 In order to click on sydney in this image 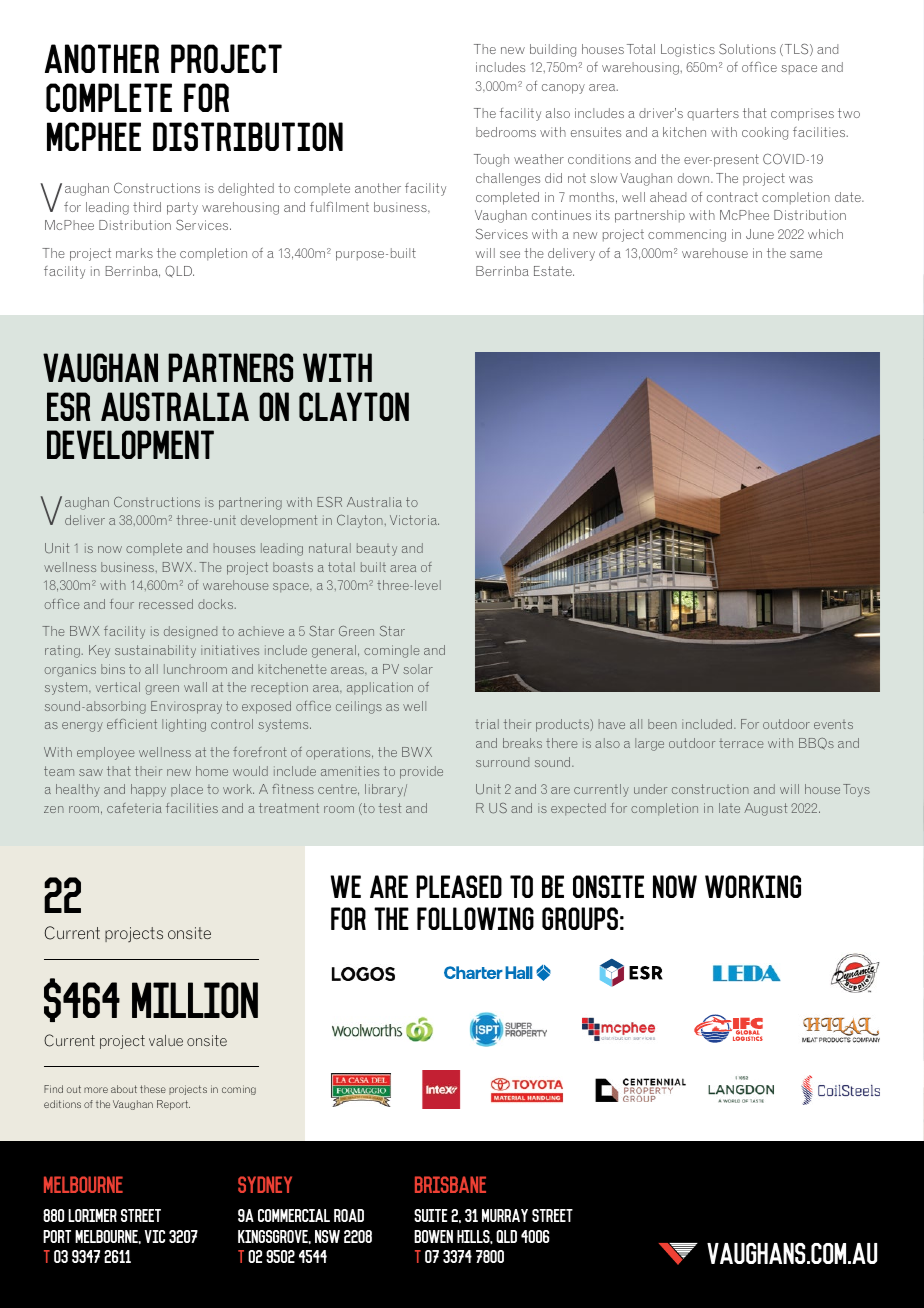, I will do `click(265, 1184)`.
